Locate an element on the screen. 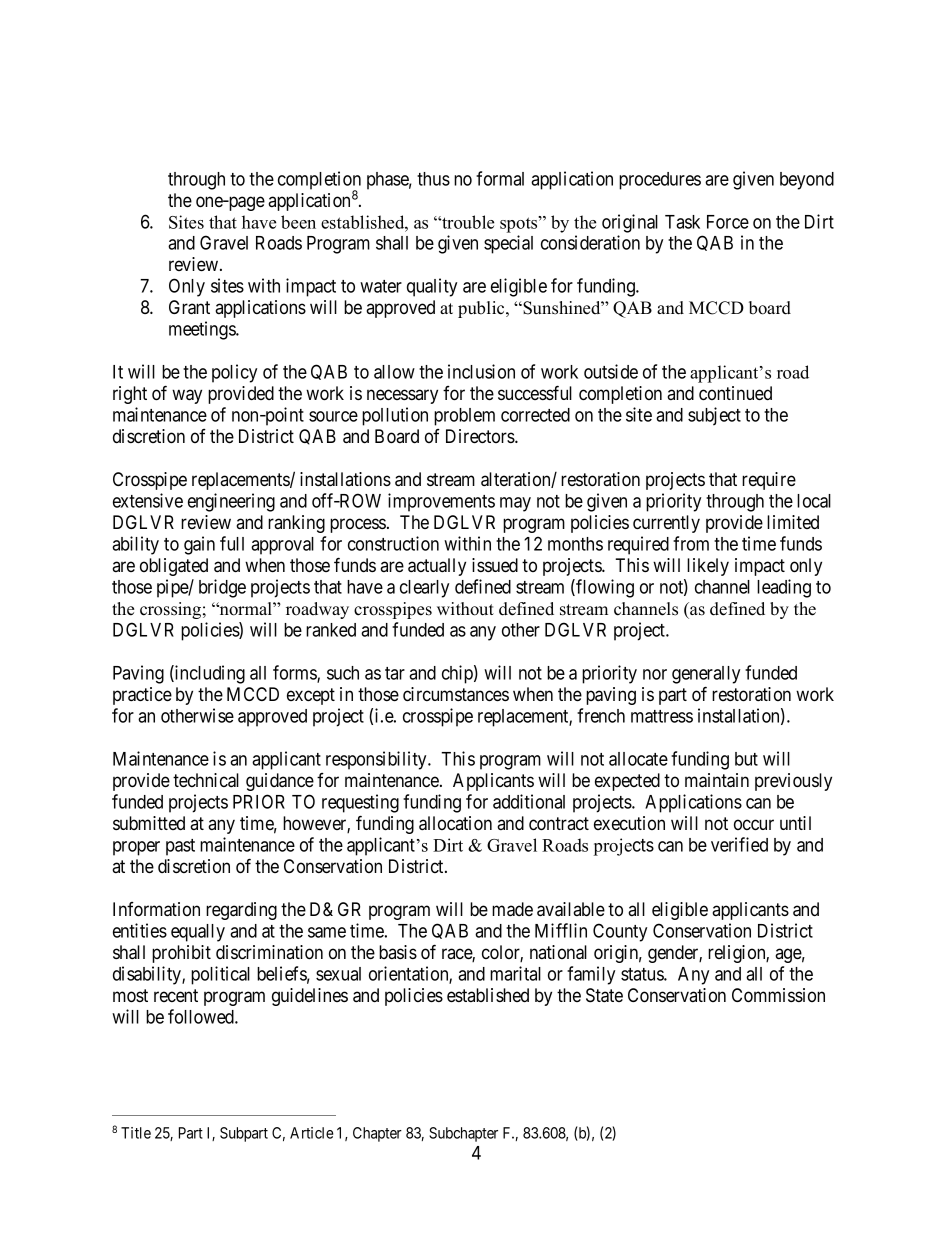  Article is located at coordinates (311, 1133).
